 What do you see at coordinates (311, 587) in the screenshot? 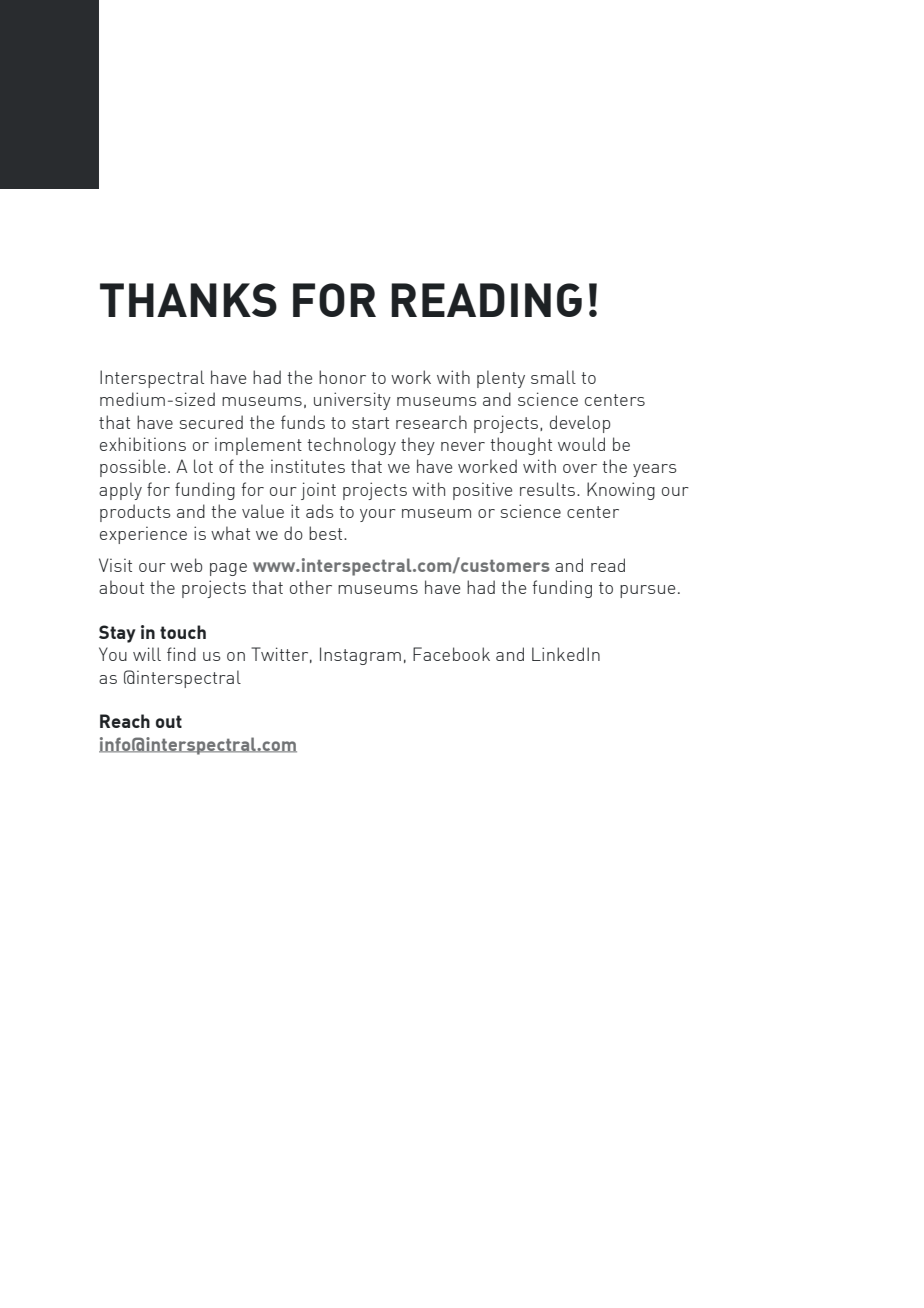
I see `other` at bounding box center [311, 587].
